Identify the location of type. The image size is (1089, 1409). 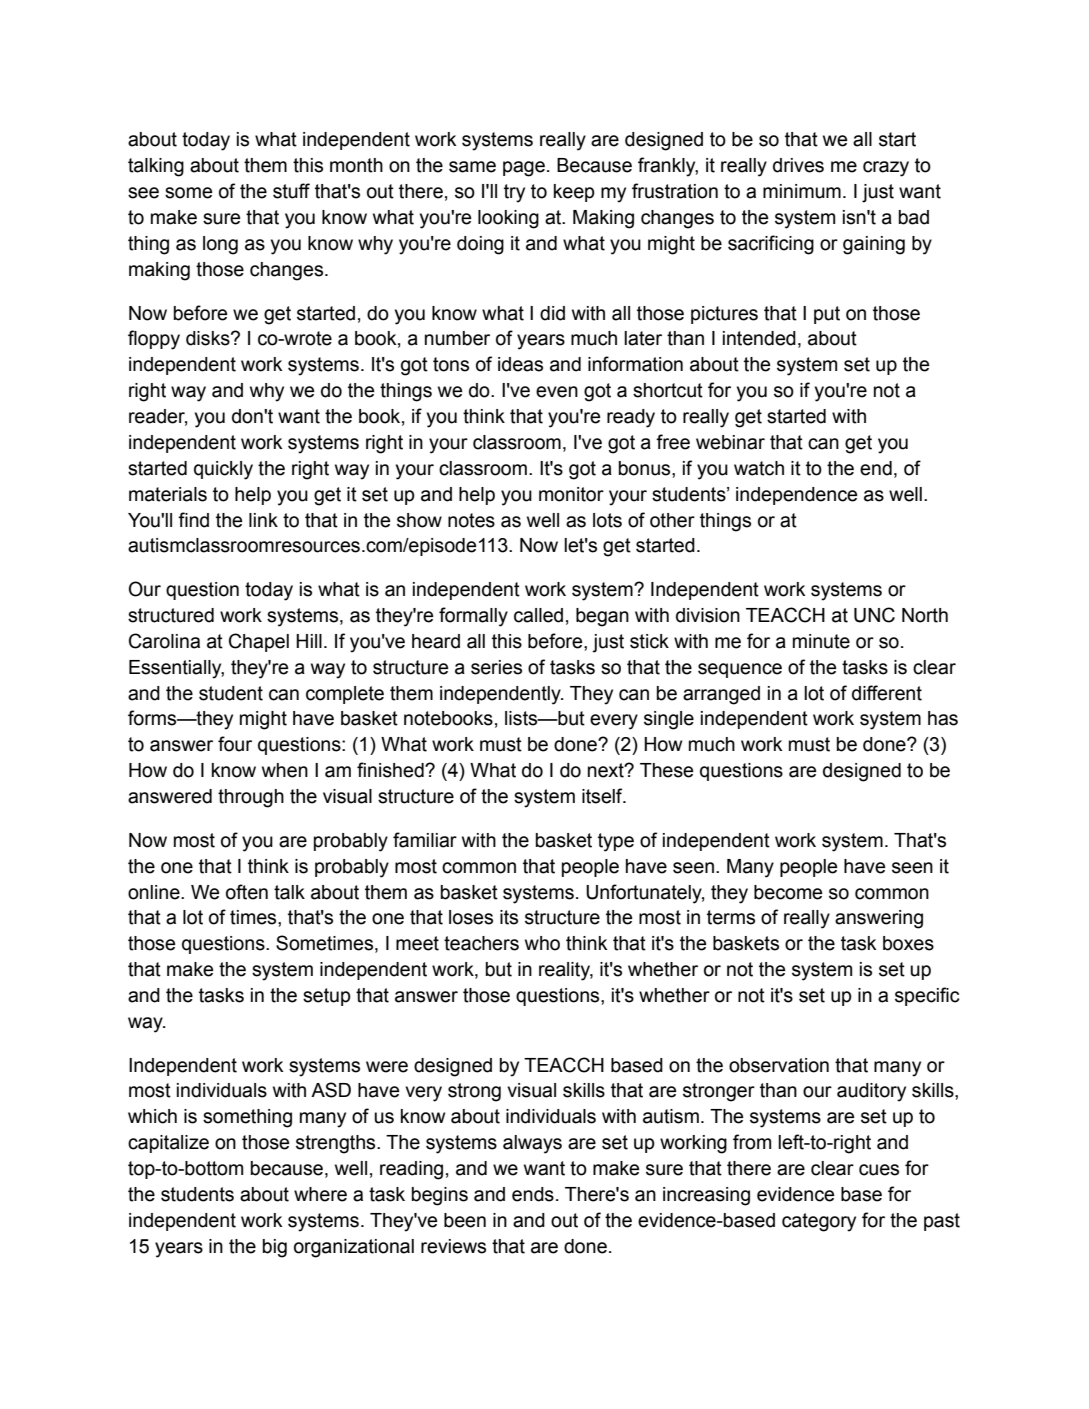
(616, 842).
